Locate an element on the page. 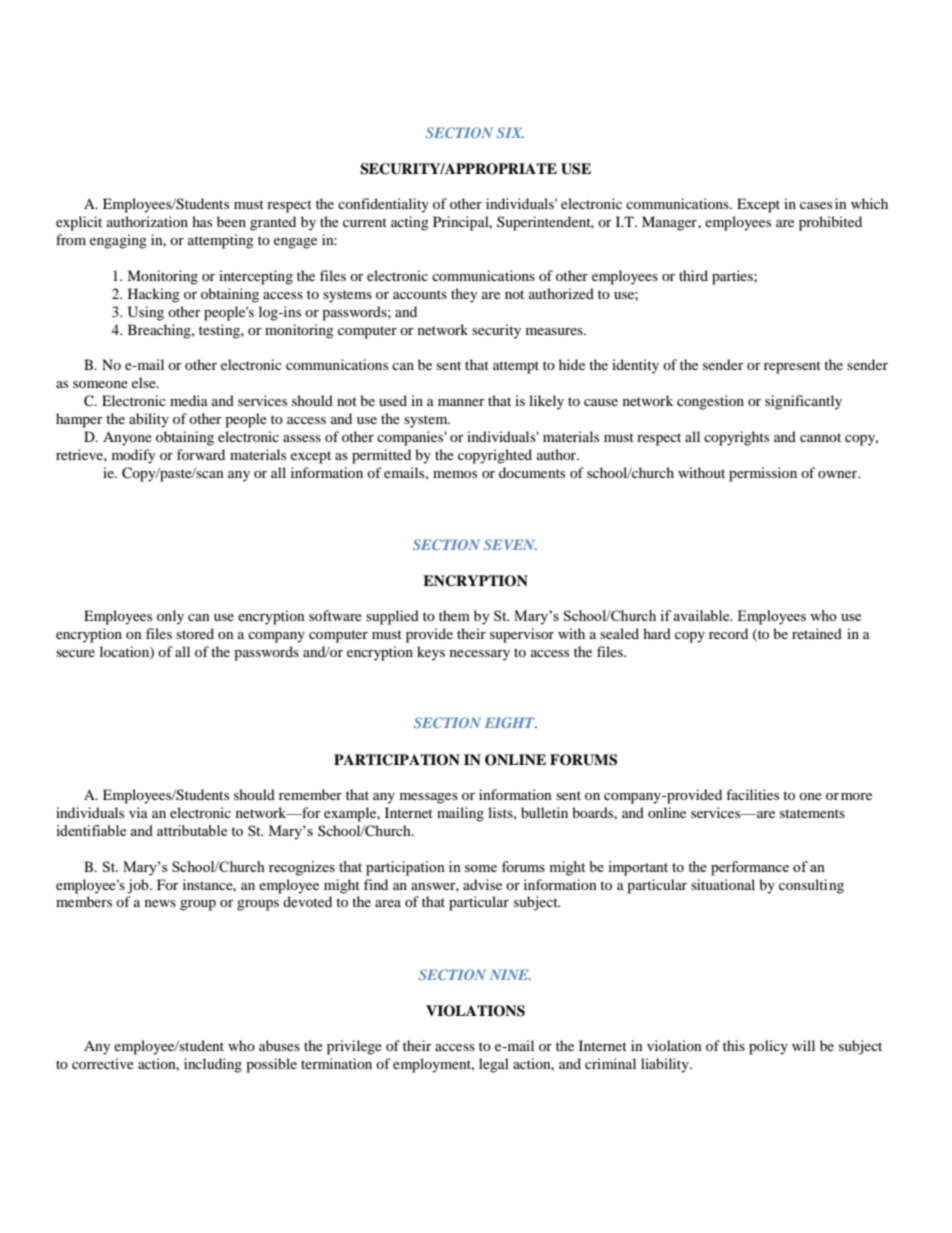 Image resolution: width=952 pixels, height=1233 pixels. including is located at coordinates (213, 1065).
